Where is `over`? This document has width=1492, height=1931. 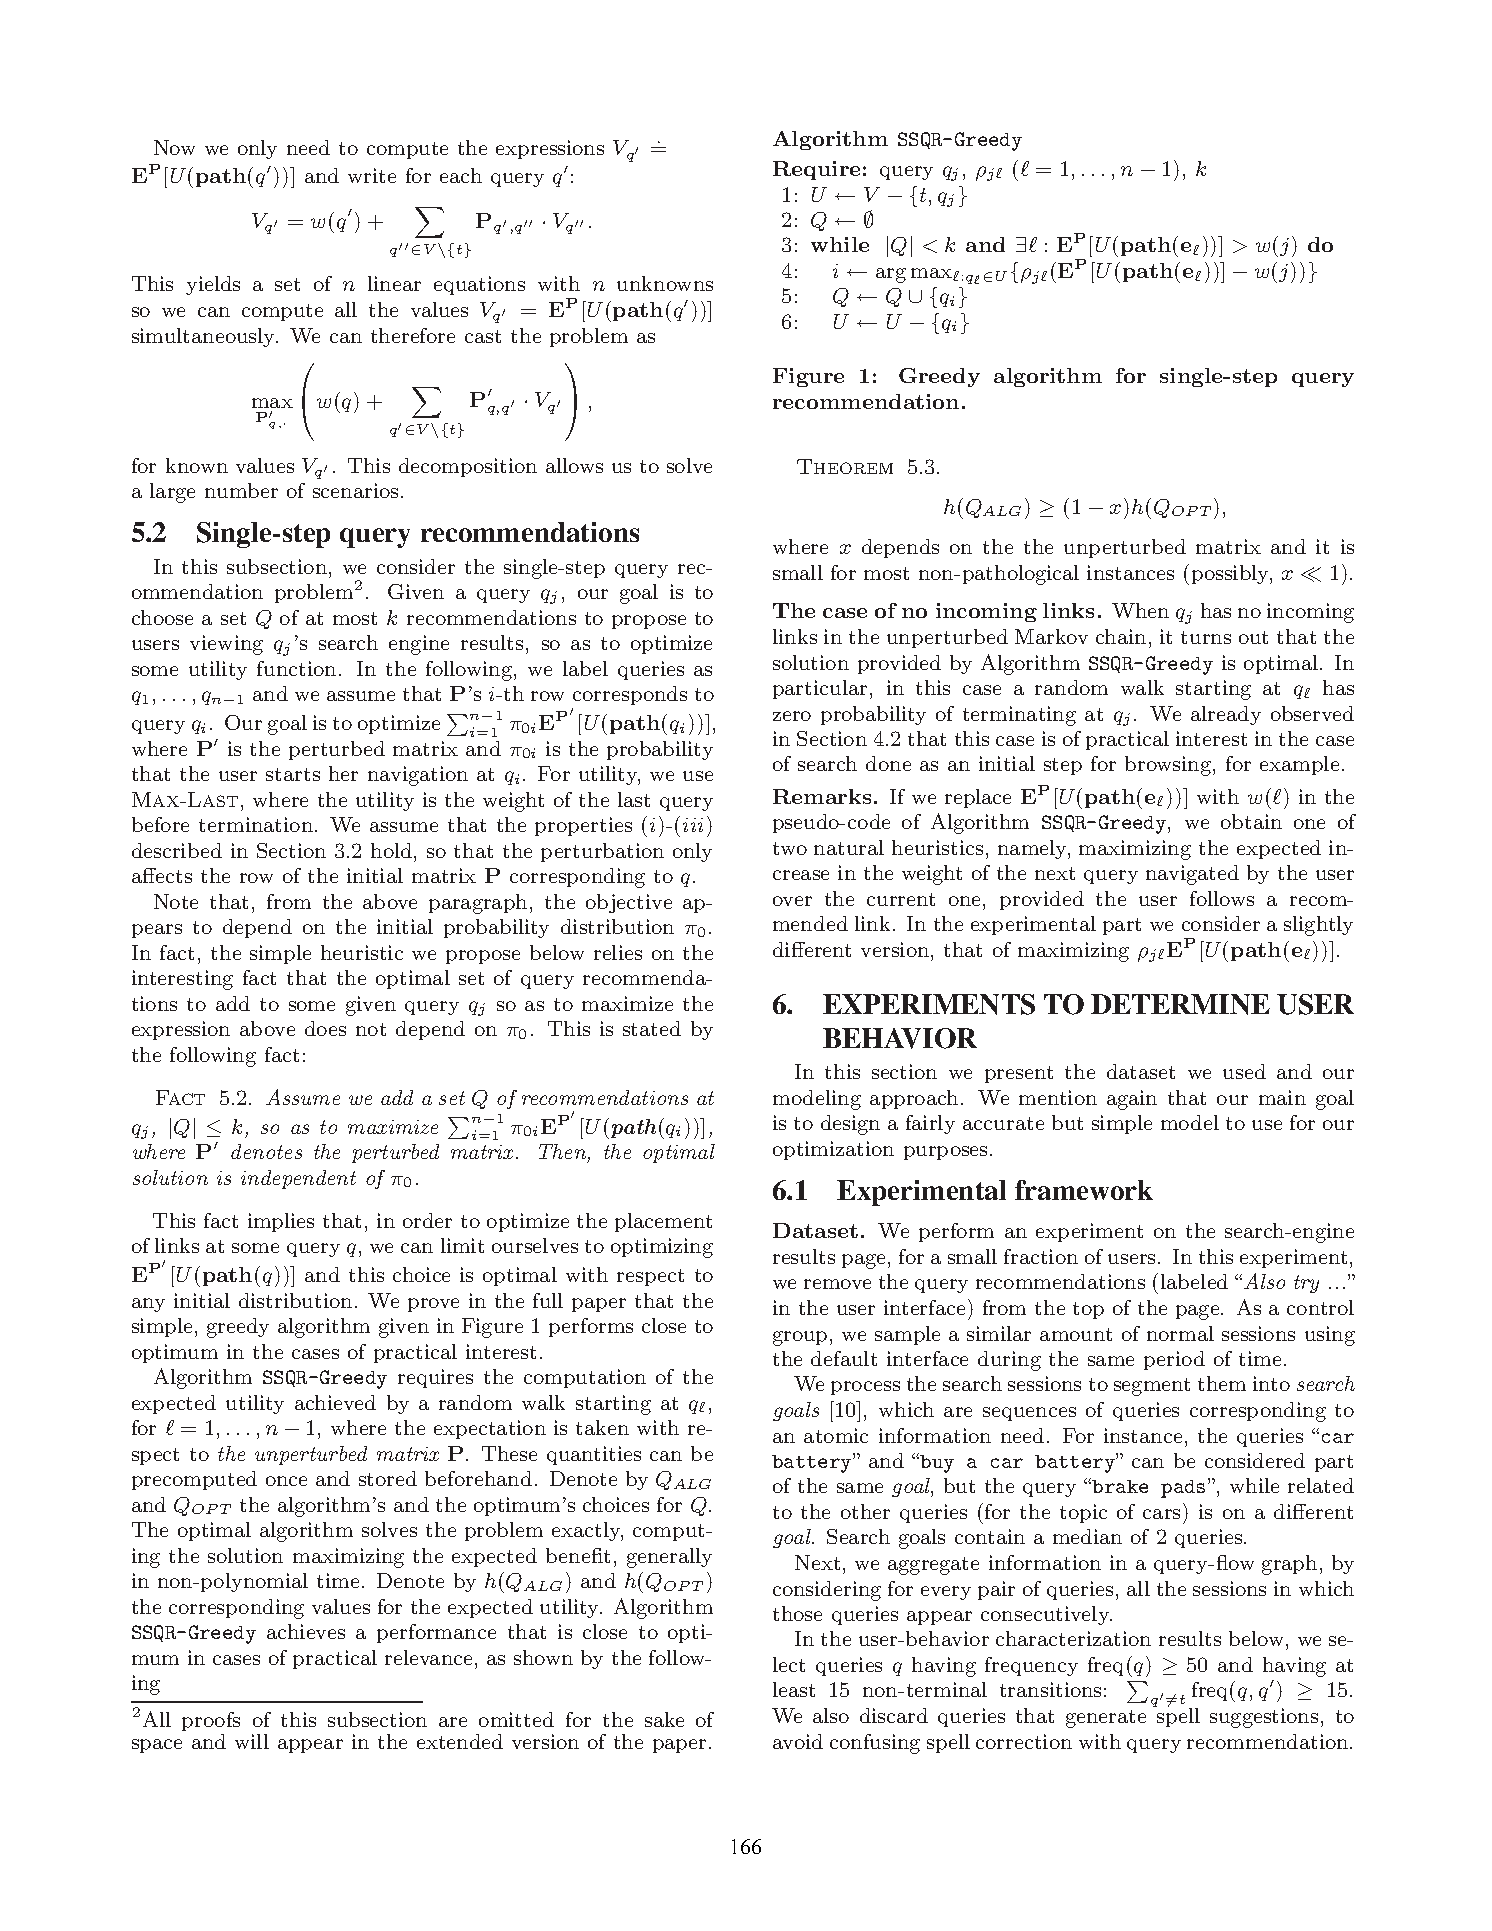
over is located at coordinates (792, 901).
